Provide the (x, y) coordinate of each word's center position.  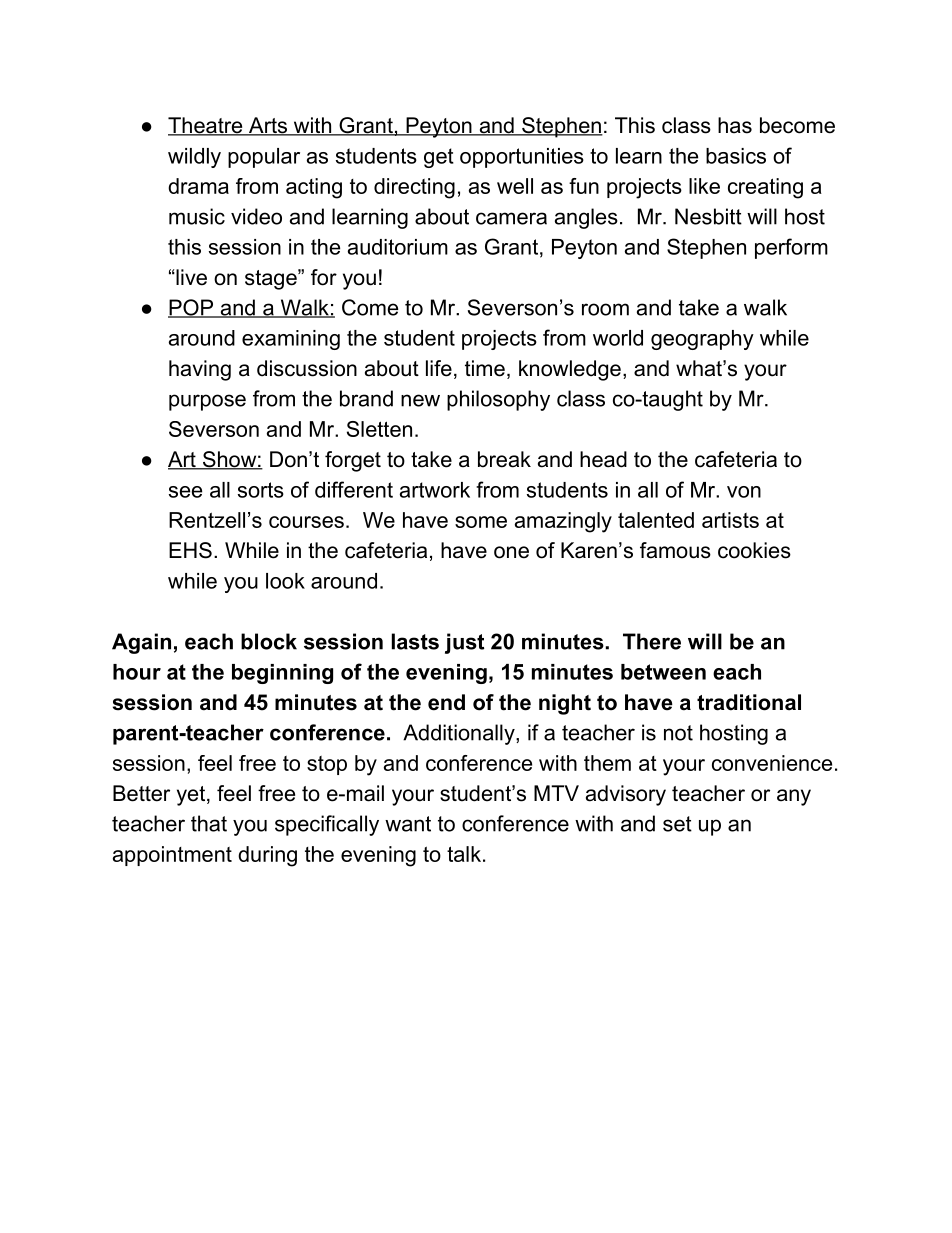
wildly (194, 158)
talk (464, 854)
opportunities (522, 158)
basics (736, 156)
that (209, 823)
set (677, 824)
